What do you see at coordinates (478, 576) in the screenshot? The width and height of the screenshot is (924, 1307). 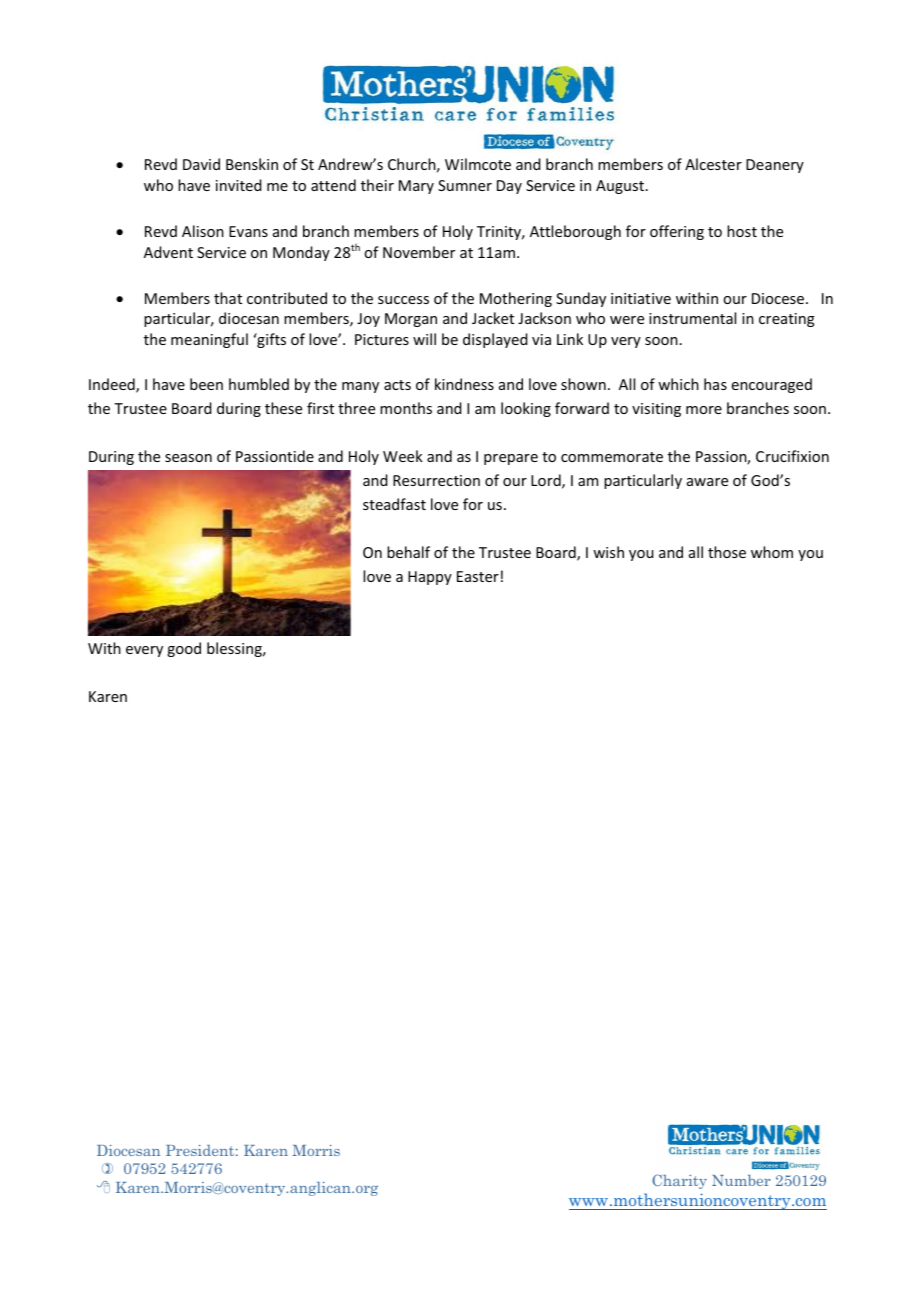 I see `Easter` at bounding box center [478, 576].
